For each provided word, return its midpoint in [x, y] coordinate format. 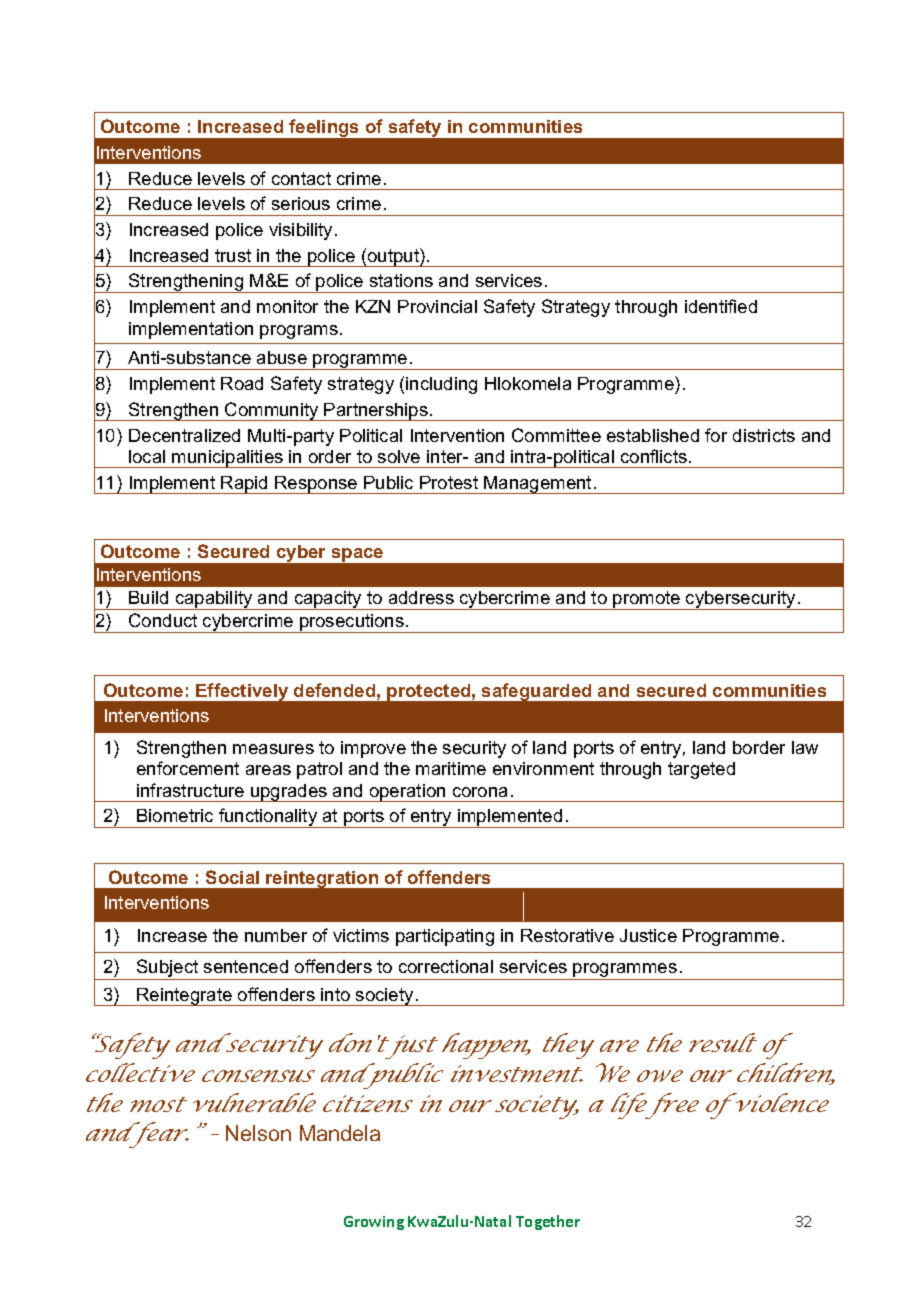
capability [214, 600]
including [441, 385]
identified [721, 306]
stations [401, 280]
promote [647, 600]
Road [242, 383]
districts [764, 435]
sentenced [246, 966]
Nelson [258, 1133]
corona [480, 792]
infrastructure [190, 790]
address [421, 597]
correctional [446, 966]
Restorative [567, 935]
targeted [701, 770]
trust [233, 255]
